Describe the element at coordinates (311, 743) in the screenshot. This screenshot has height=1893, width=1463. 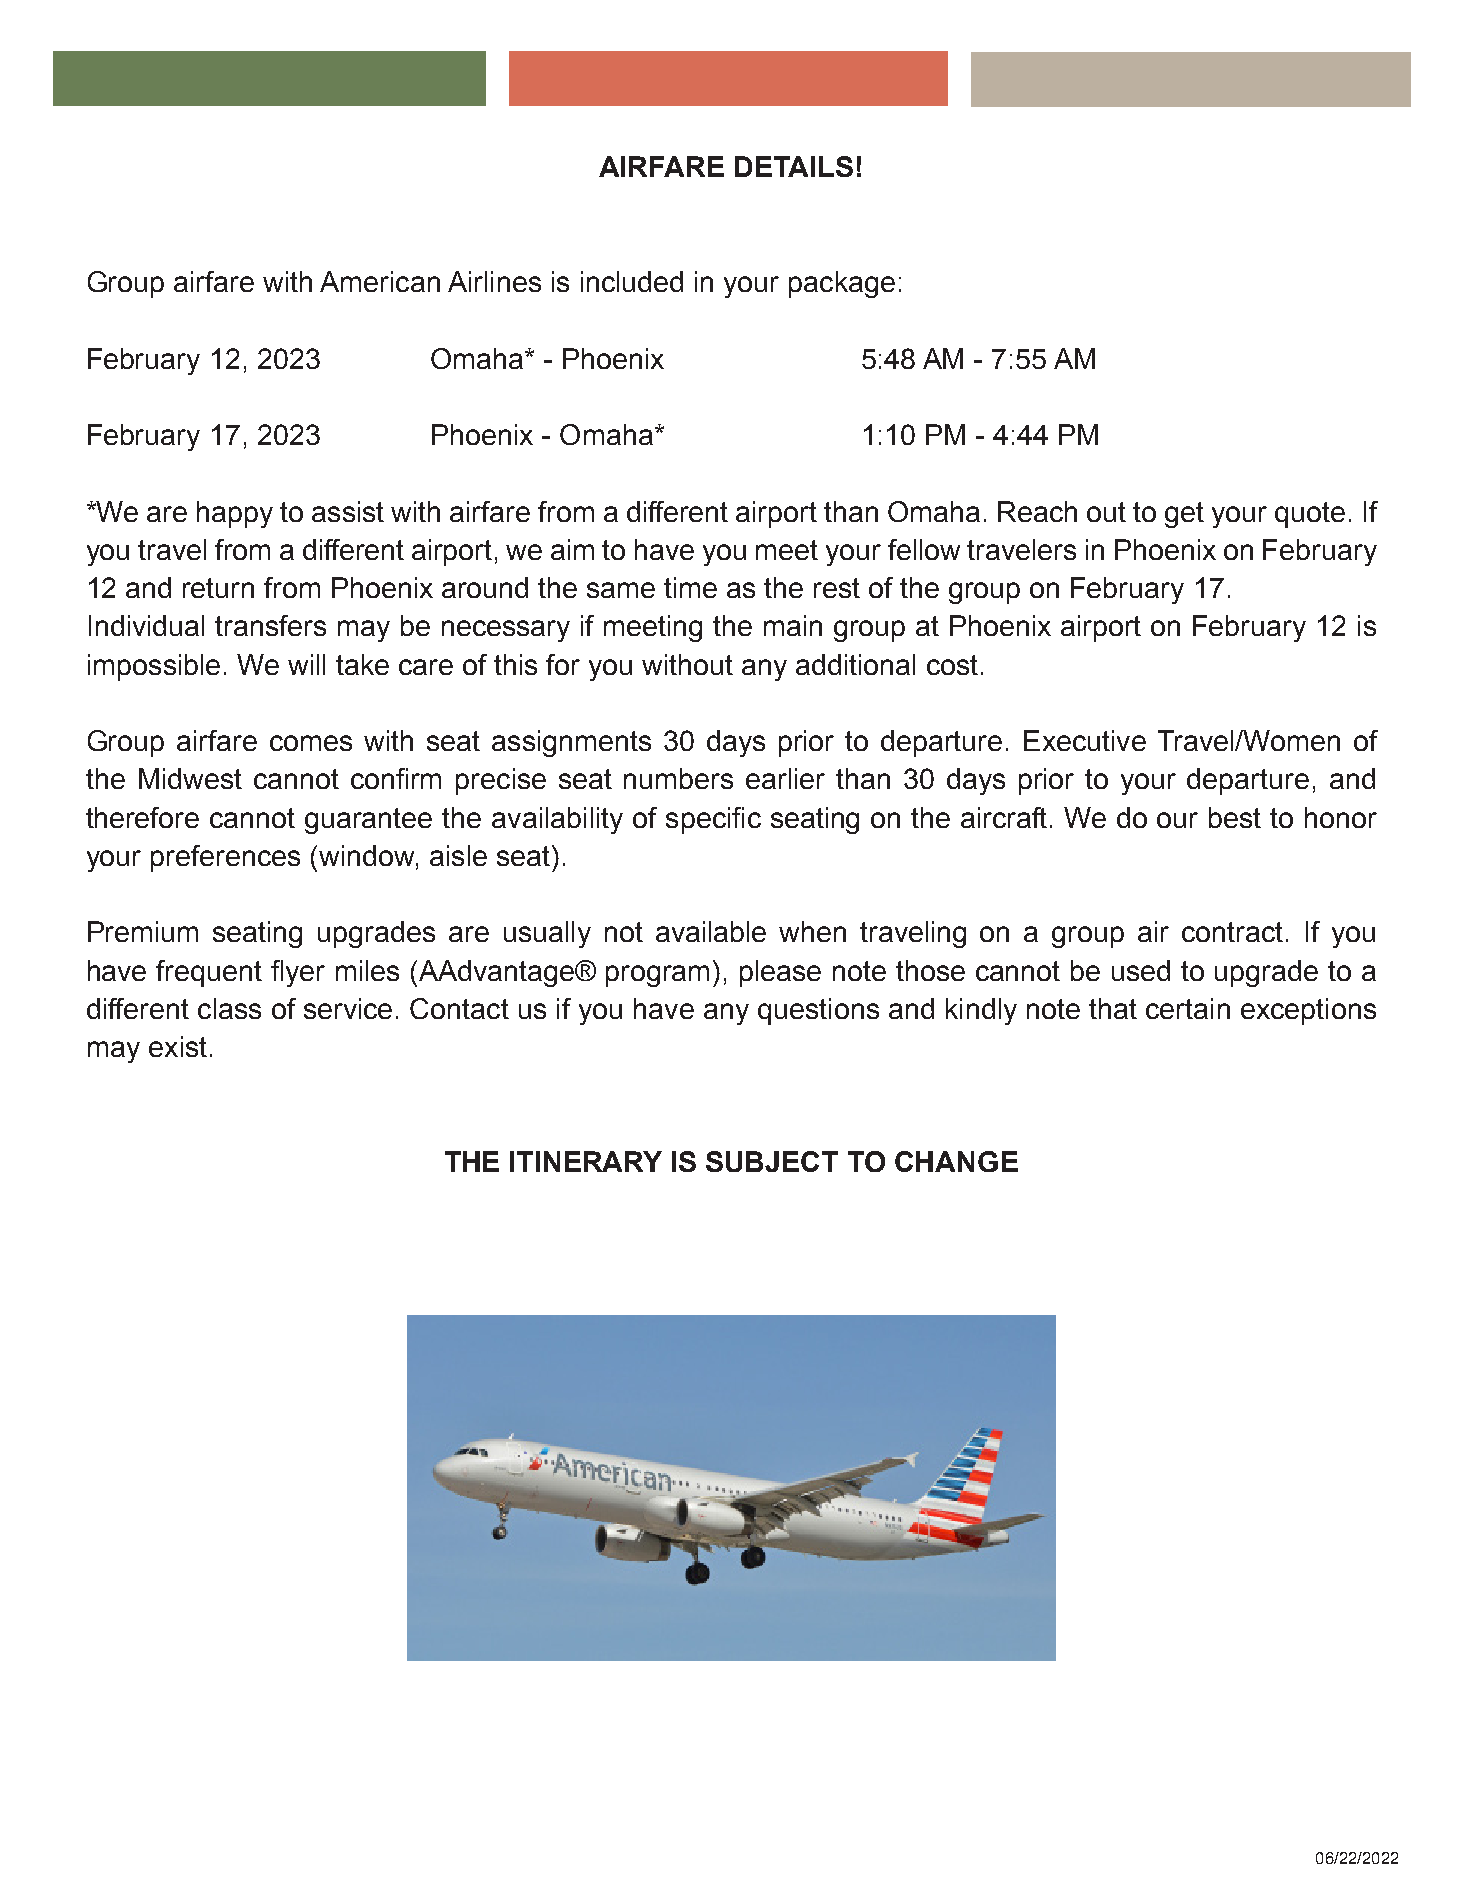
I see `comes` at that location.
